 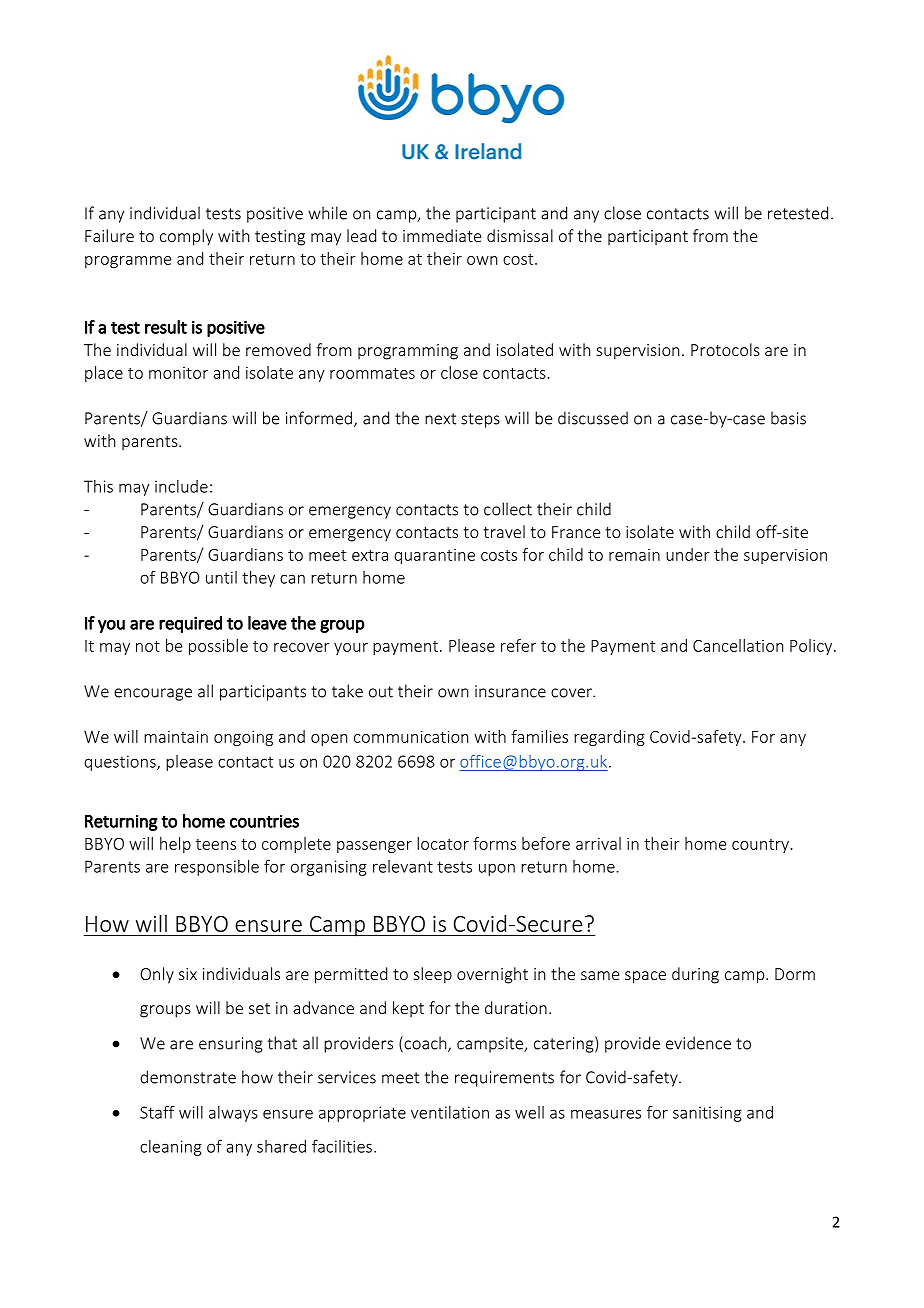 I want to click on immediate, so click(x=442, y=235).
